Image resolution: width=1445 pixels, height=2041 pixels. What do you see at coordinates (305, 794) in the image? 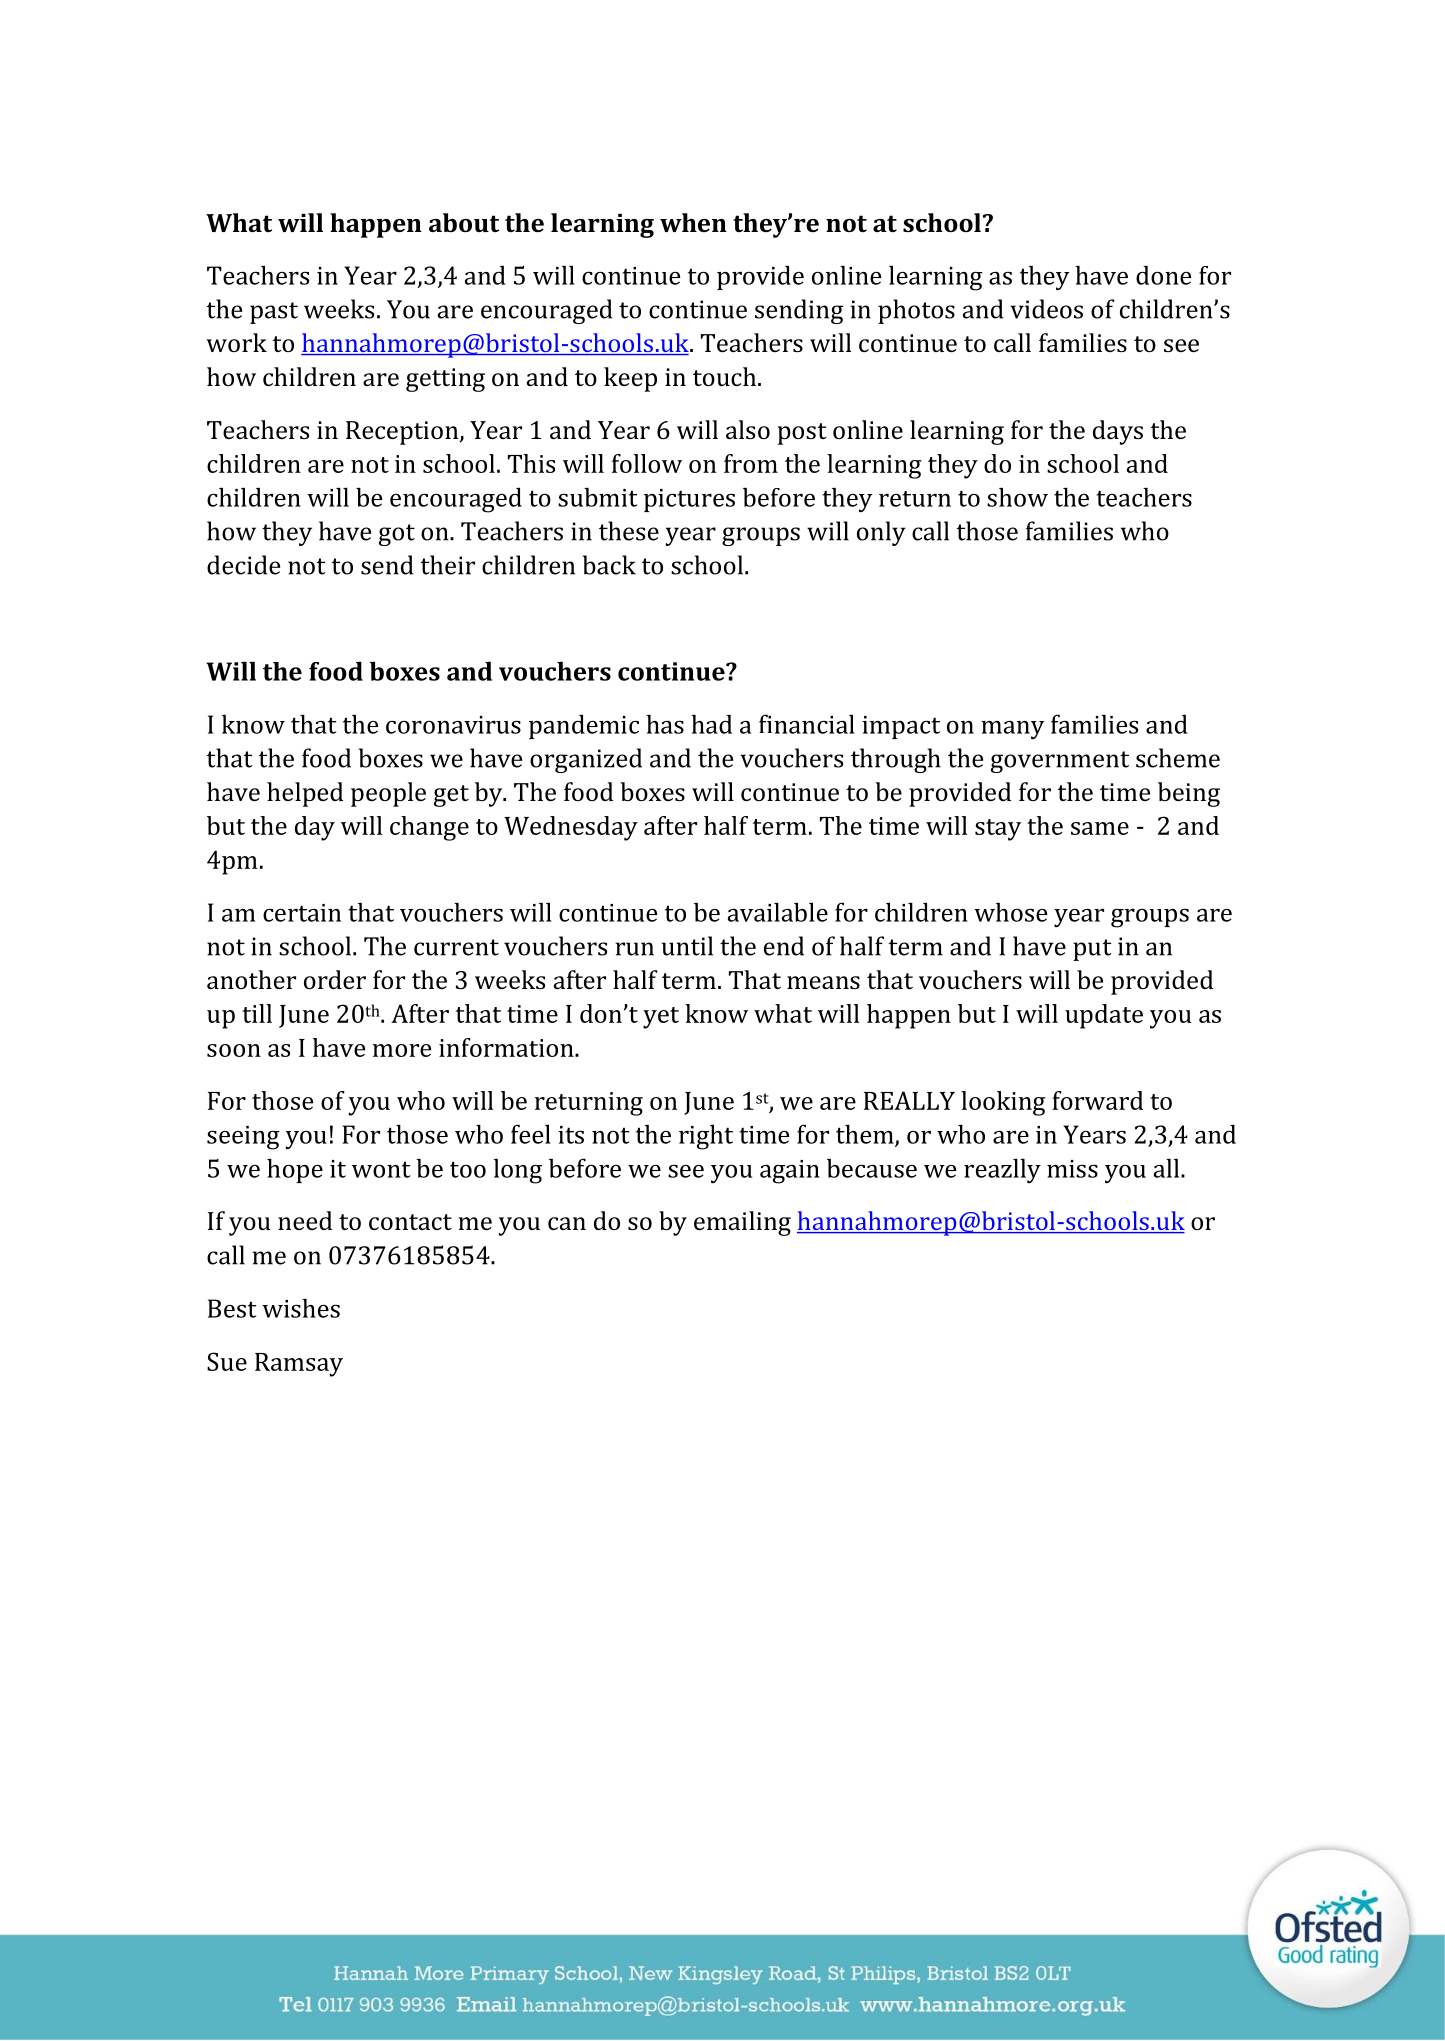
I see `helped` at bounding box center [305, 794].
